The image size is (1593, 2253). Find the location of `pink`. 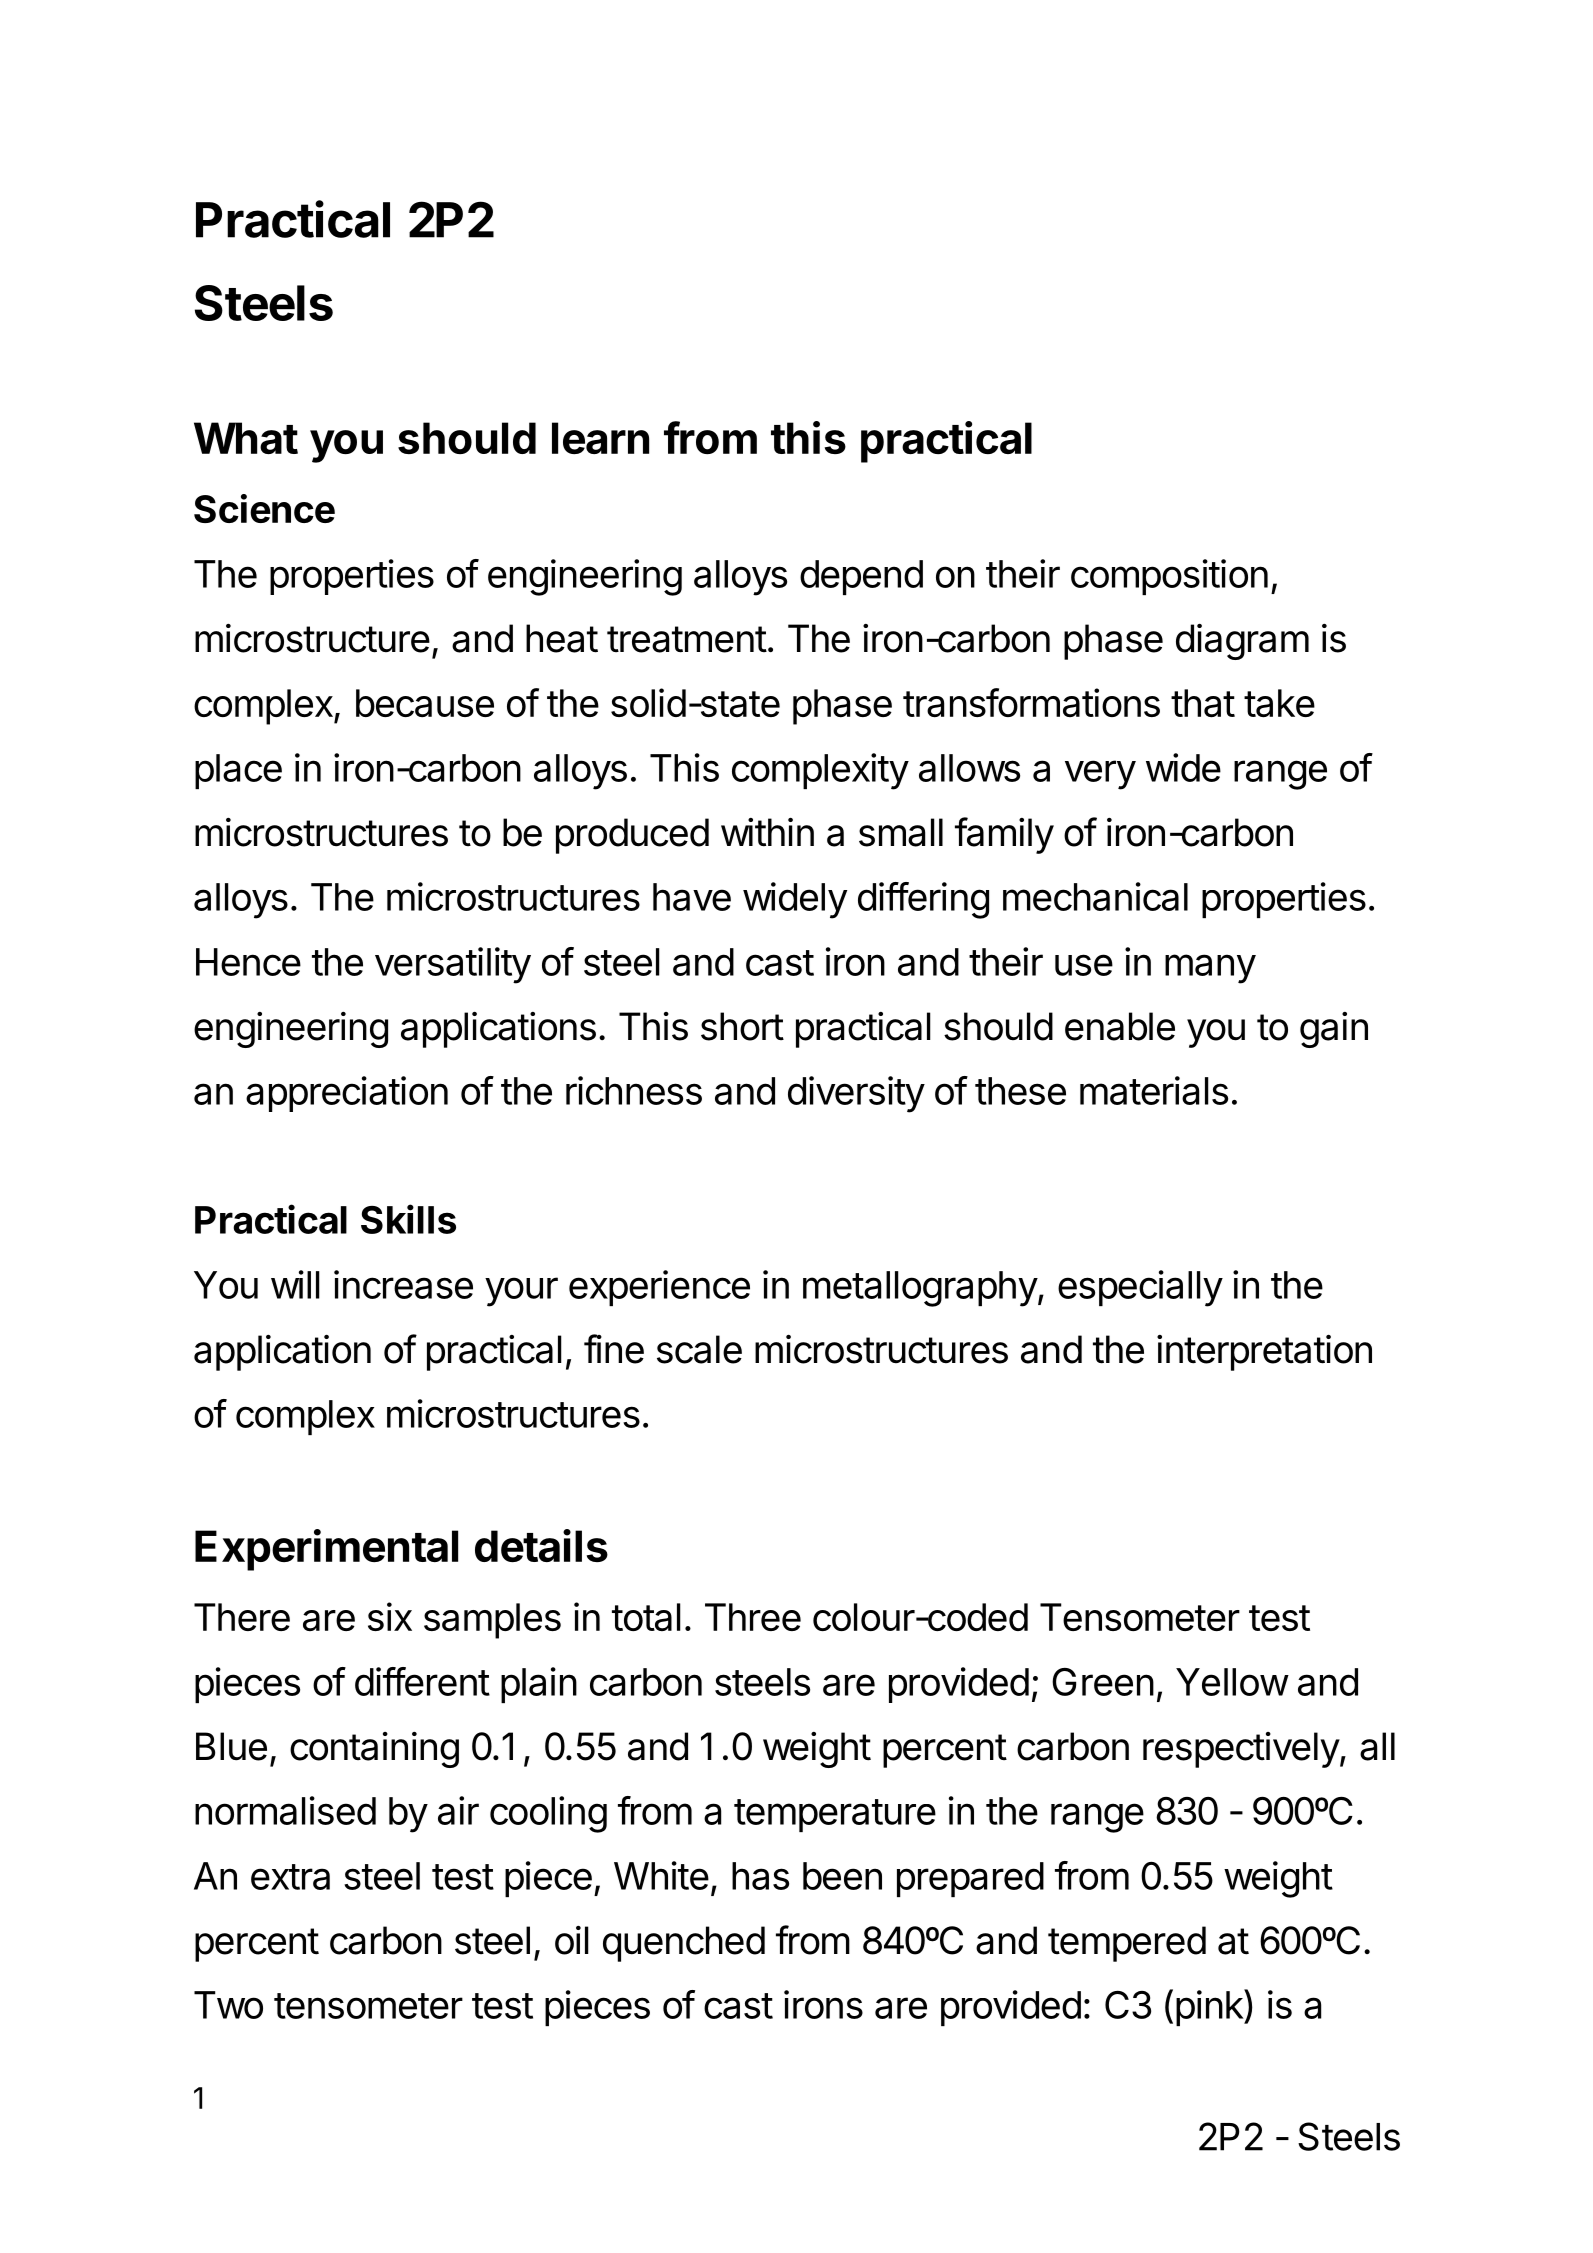

pink is located at coordinates (1210, 2007).
